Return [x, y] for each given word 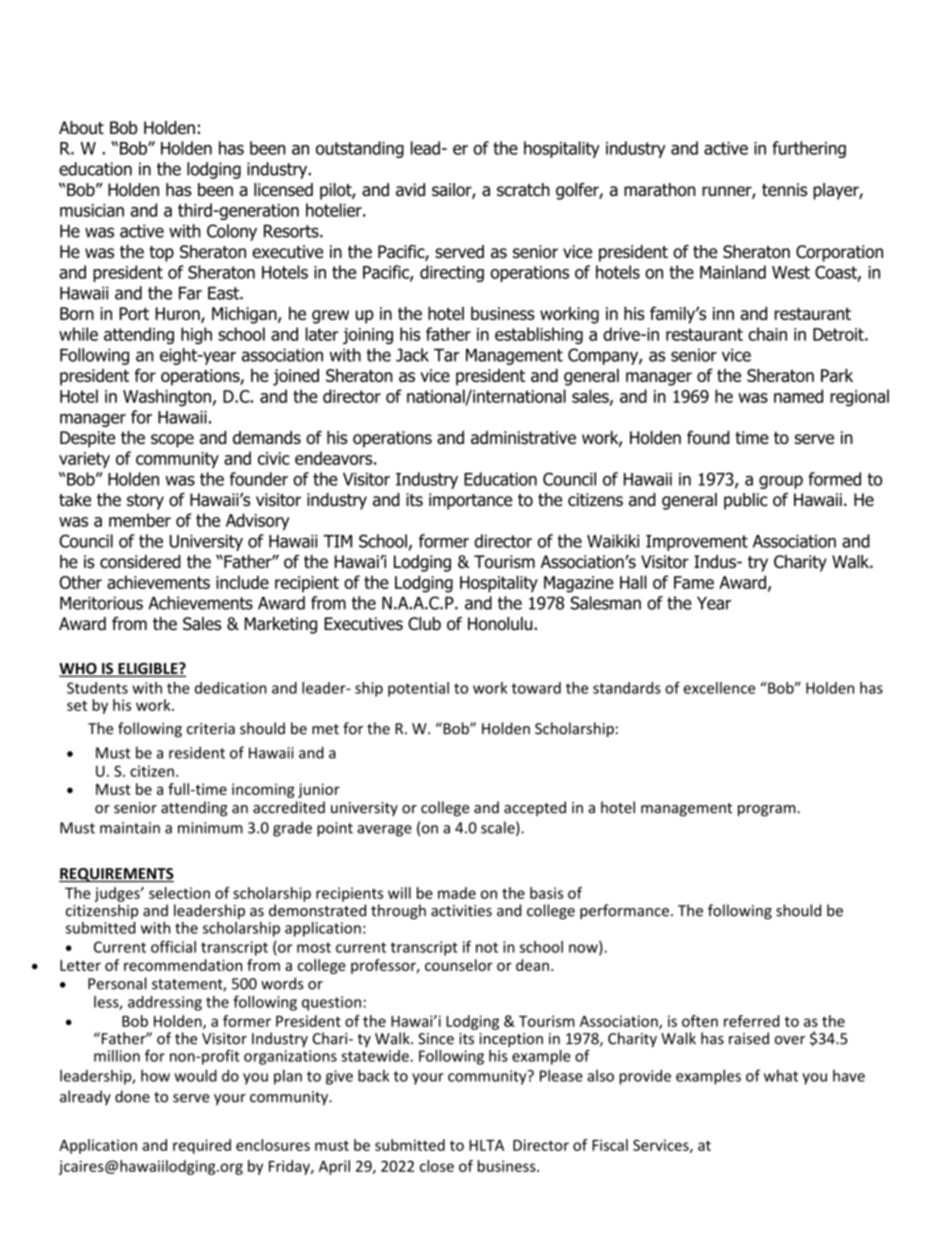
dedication [231, 688]
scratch [523, 190]
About [81, 128]
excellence [719, 688]
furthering [809, 149]
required [202, 1146]
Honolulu [500, 624]
